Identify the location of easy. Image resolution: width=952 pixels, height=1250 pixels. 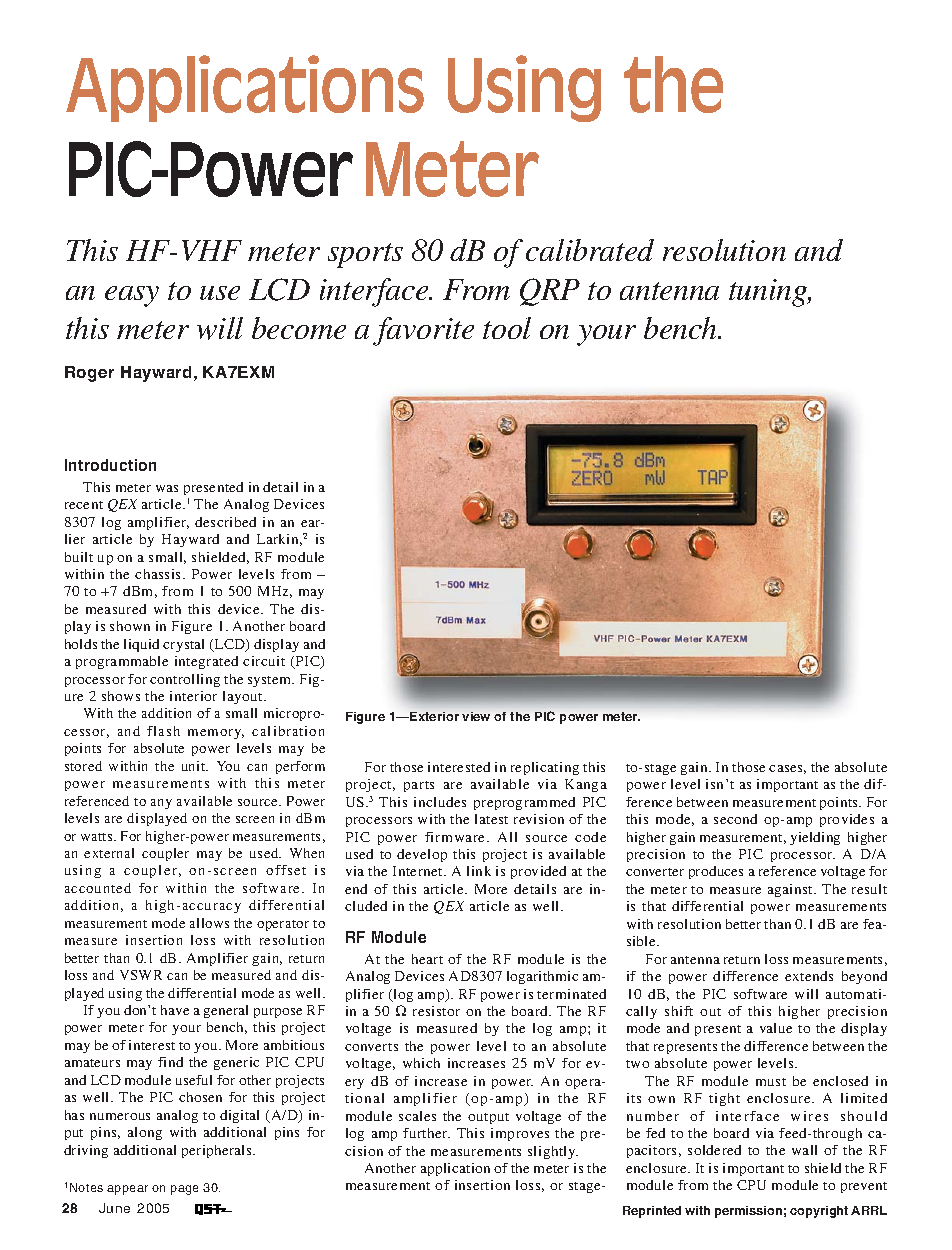
(132, 296).
